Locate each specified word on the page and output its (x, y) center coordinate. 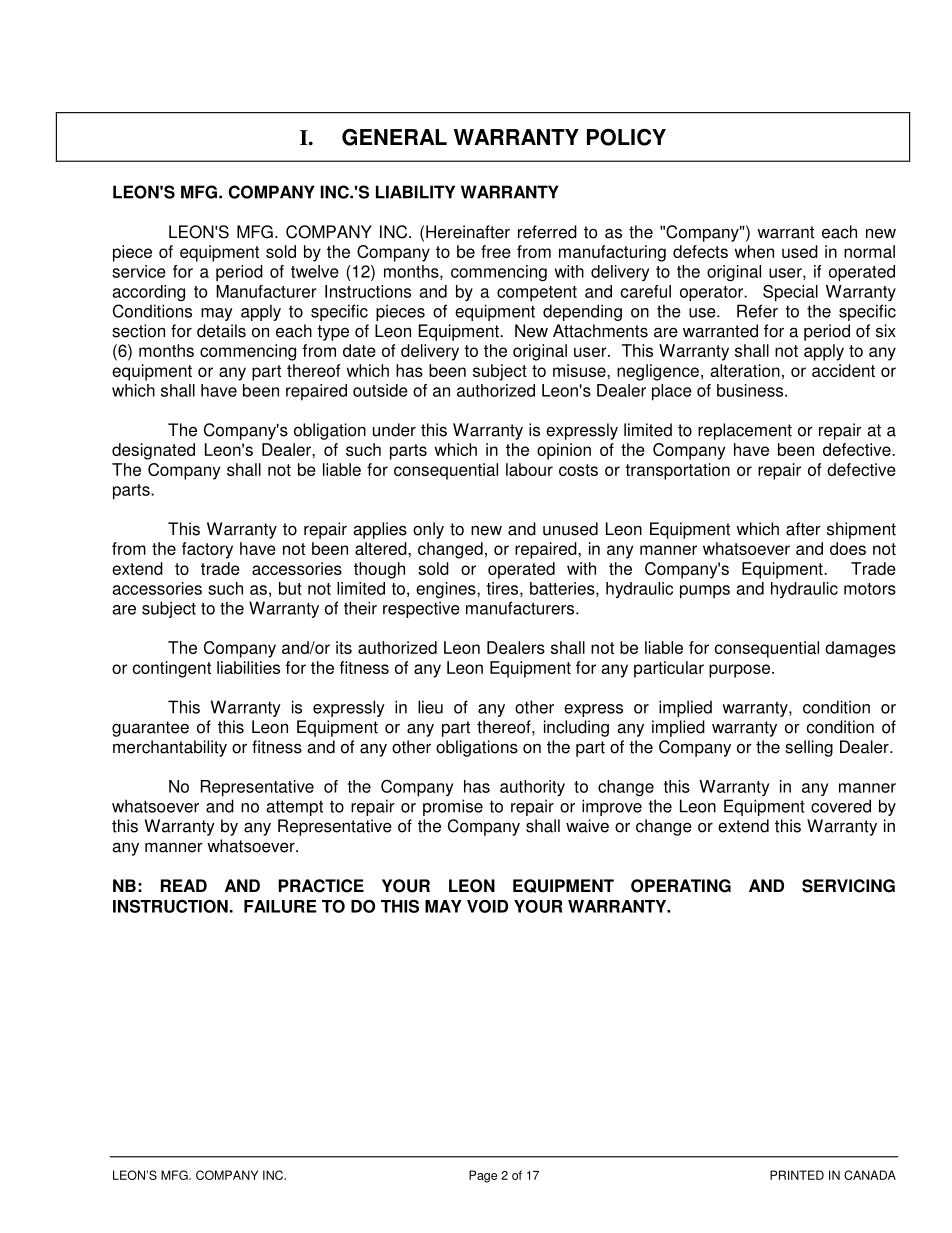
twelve (315, 271)
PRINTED (797, 1175)
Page (483, 1176)
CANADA (870, 1175)
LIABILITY (415, 192)
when (754, 251)
